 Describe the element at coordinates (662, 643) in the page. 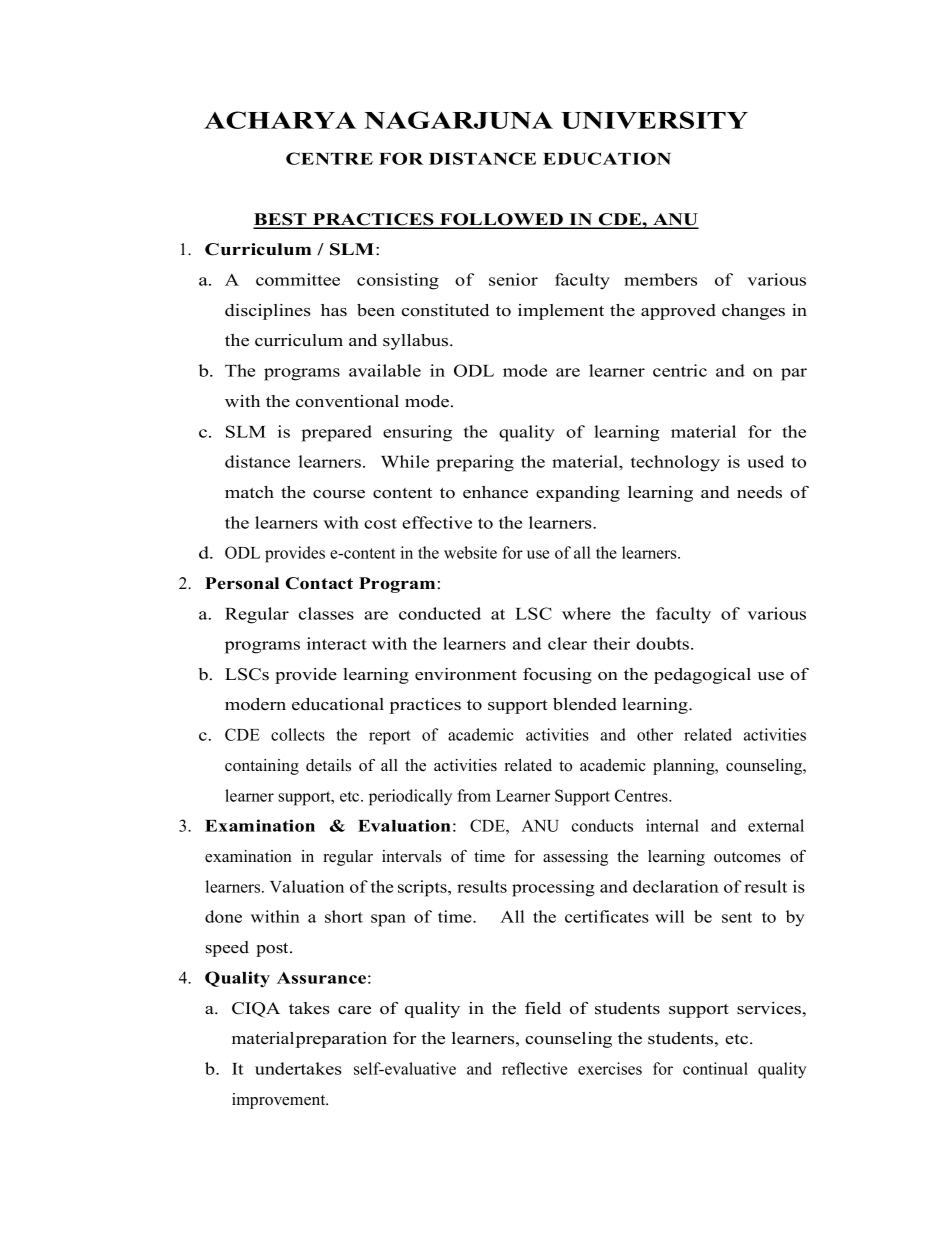

I see `doubts` at that location.
